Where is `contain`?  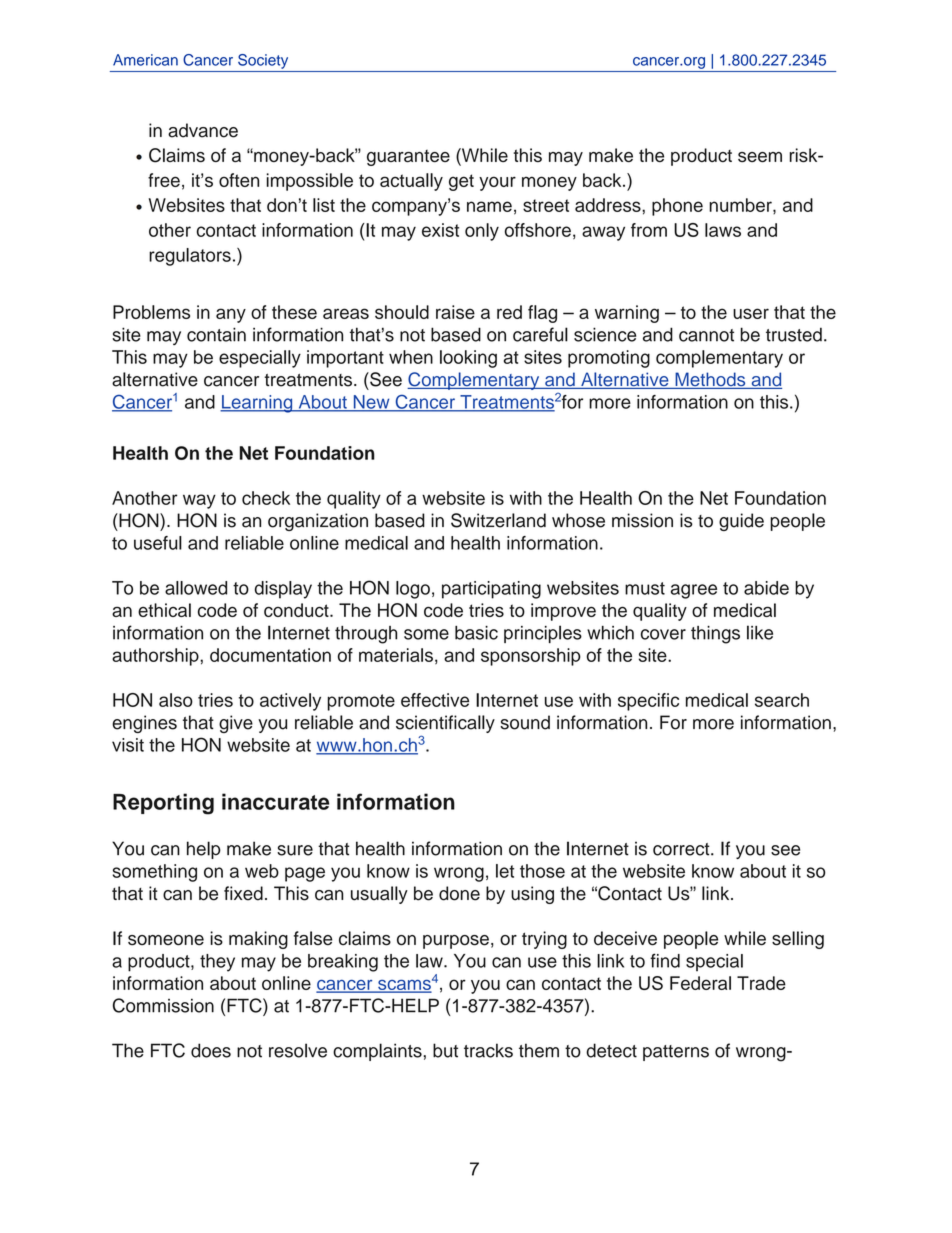 contain is located at coordinates (216, 334).
